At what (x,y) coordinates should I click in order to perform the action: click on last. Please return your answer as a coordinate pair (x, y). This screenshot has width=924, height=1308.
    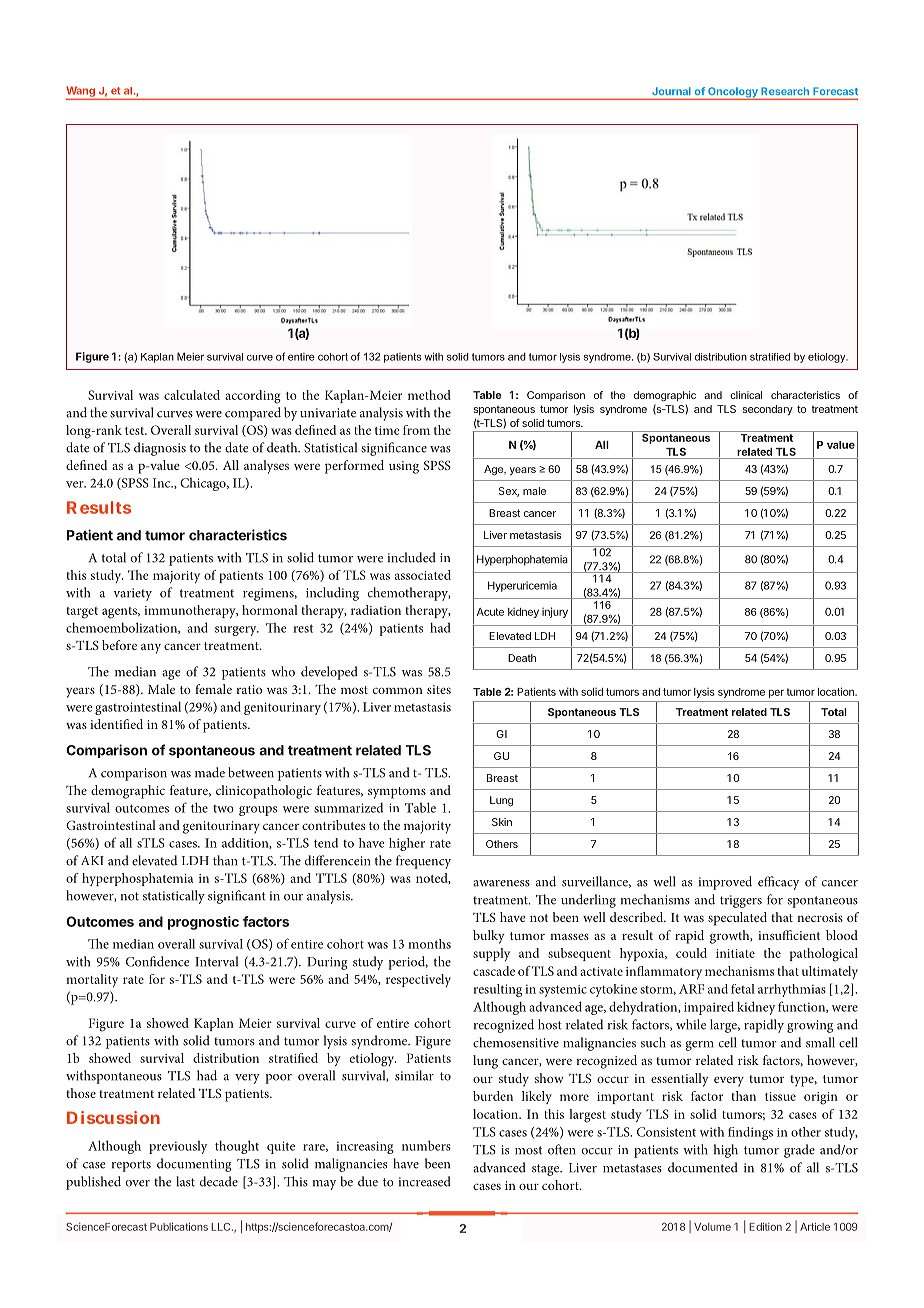
    Looking at the image, I should click on (186, 1181).
